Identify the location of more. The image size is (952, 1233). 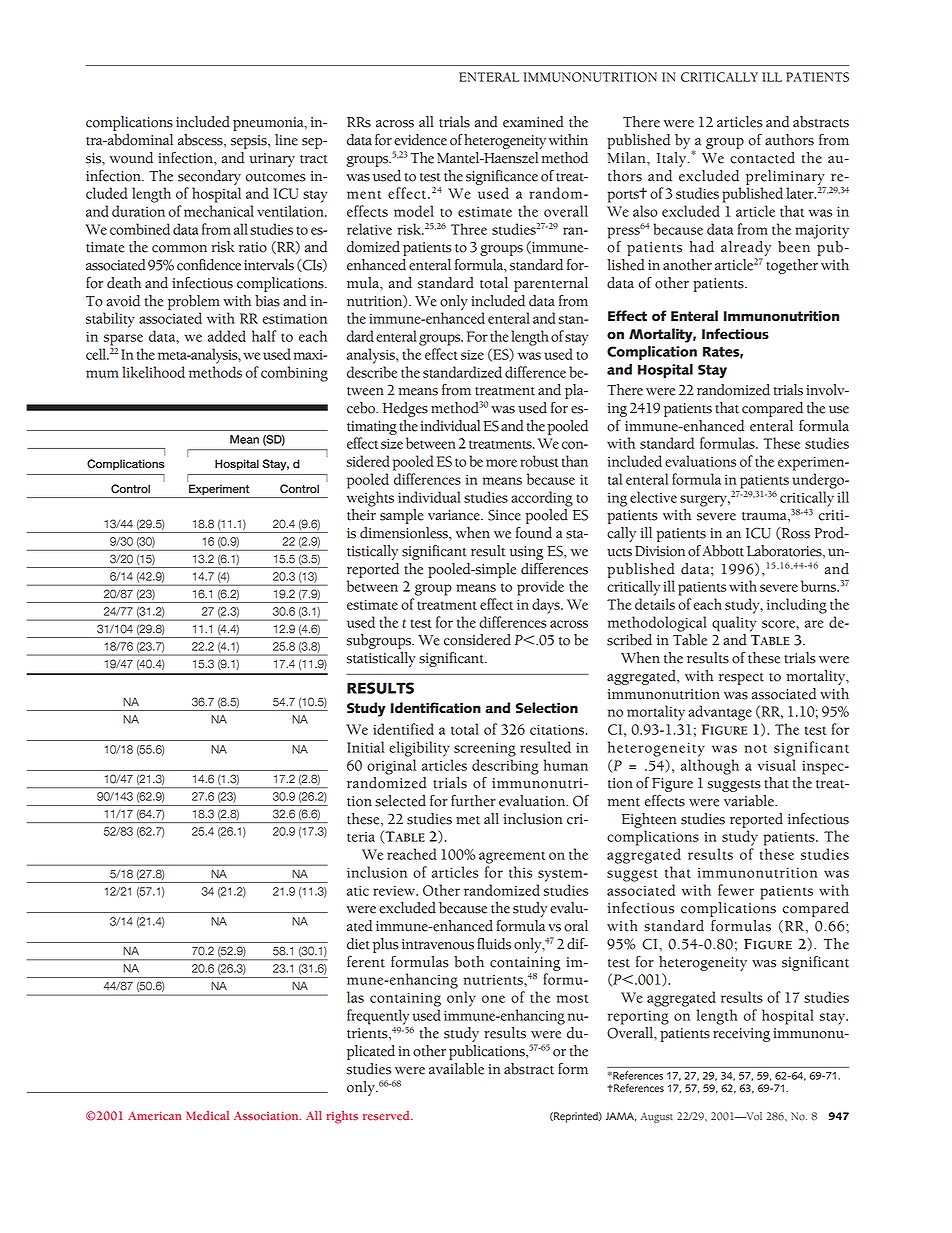
(501, 463).
